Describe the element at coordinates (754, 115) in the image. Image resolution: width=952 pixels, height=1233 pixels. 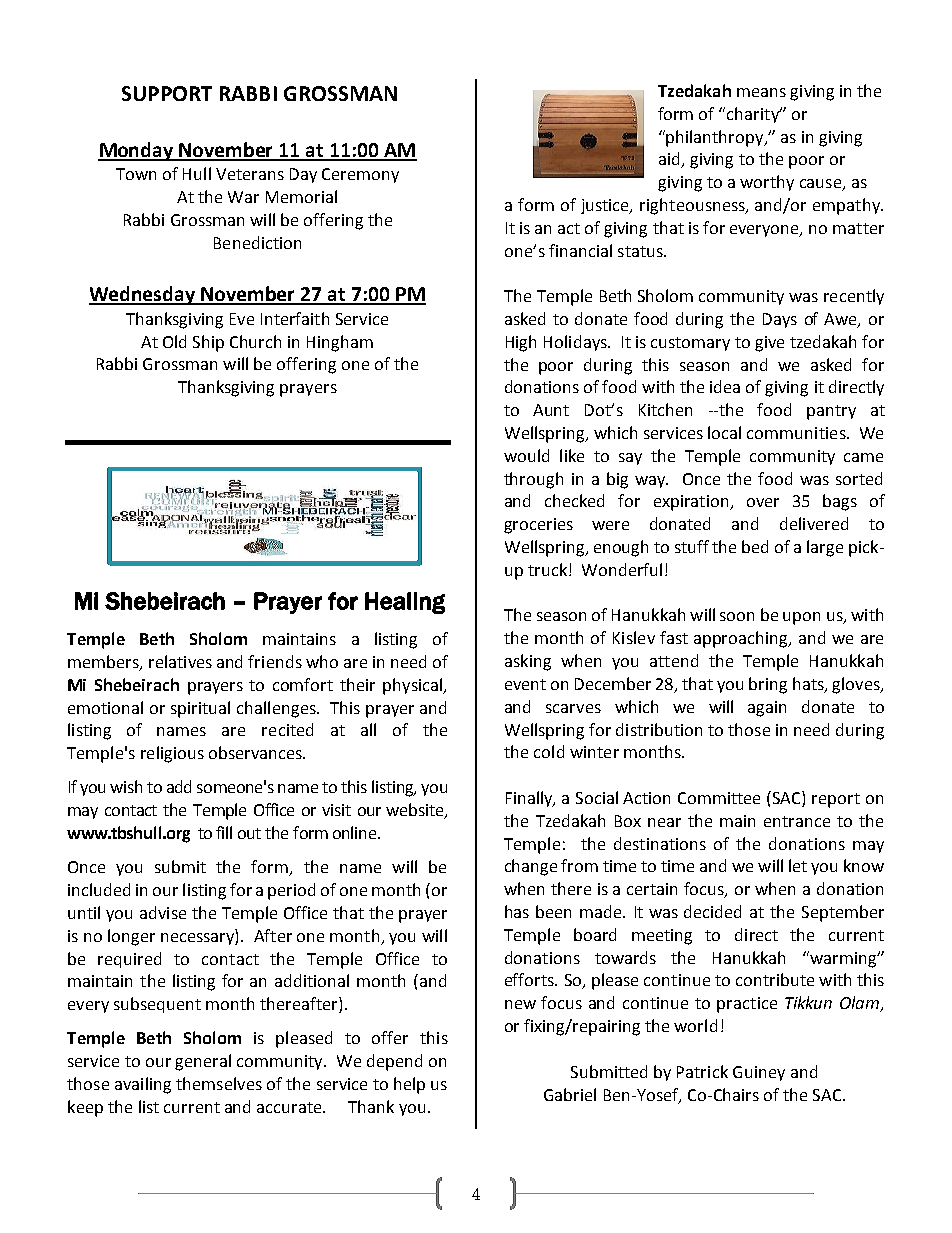
I see `charity` at that location.
